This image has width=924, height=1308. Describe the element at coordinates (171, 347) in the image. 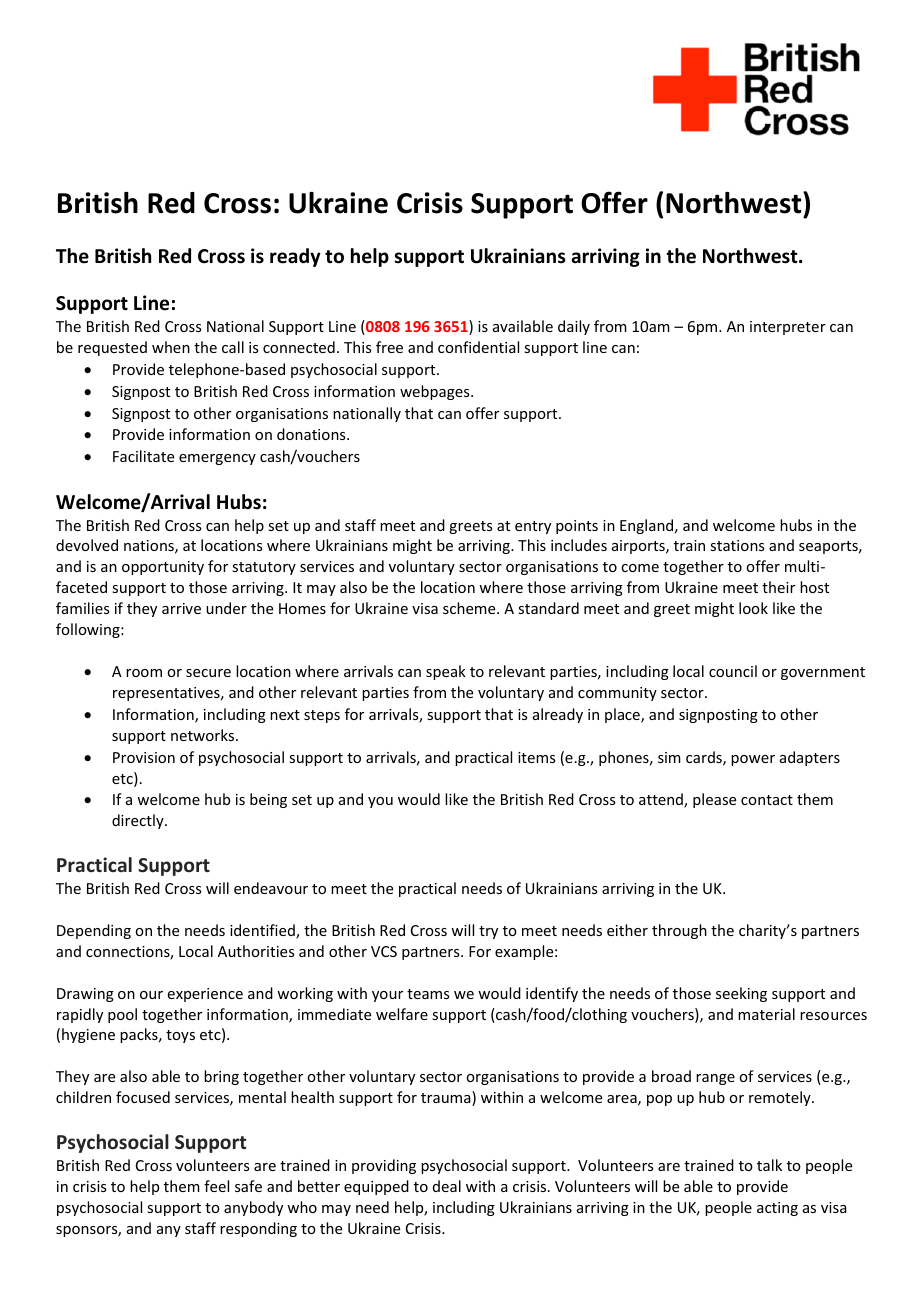

I see `when` at that location.
